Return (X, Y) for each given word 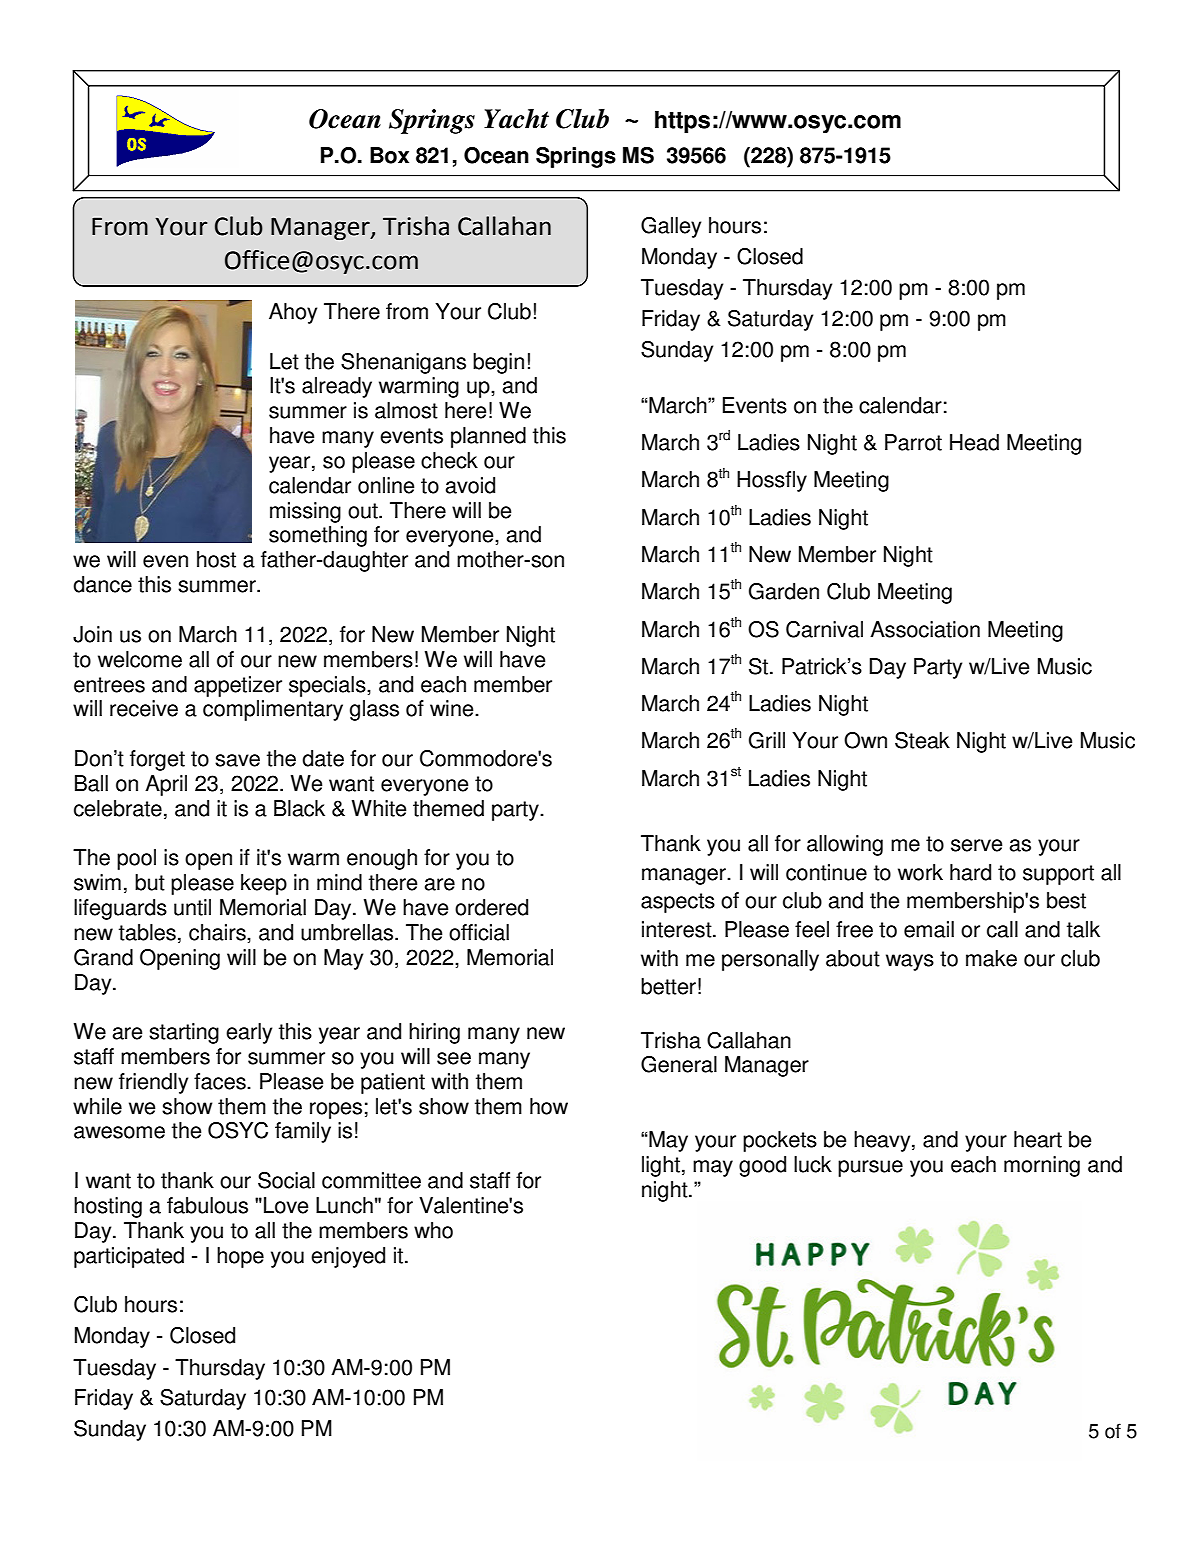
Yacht (516, 119)
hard (970, 872)
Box (389, 155)
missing (305, 512)
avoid (470, 485)
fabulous (207, 1205)
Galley (671, 227)
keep (264, 884)
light (661, 1166)
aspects (678, 903)
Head (974, 442)
